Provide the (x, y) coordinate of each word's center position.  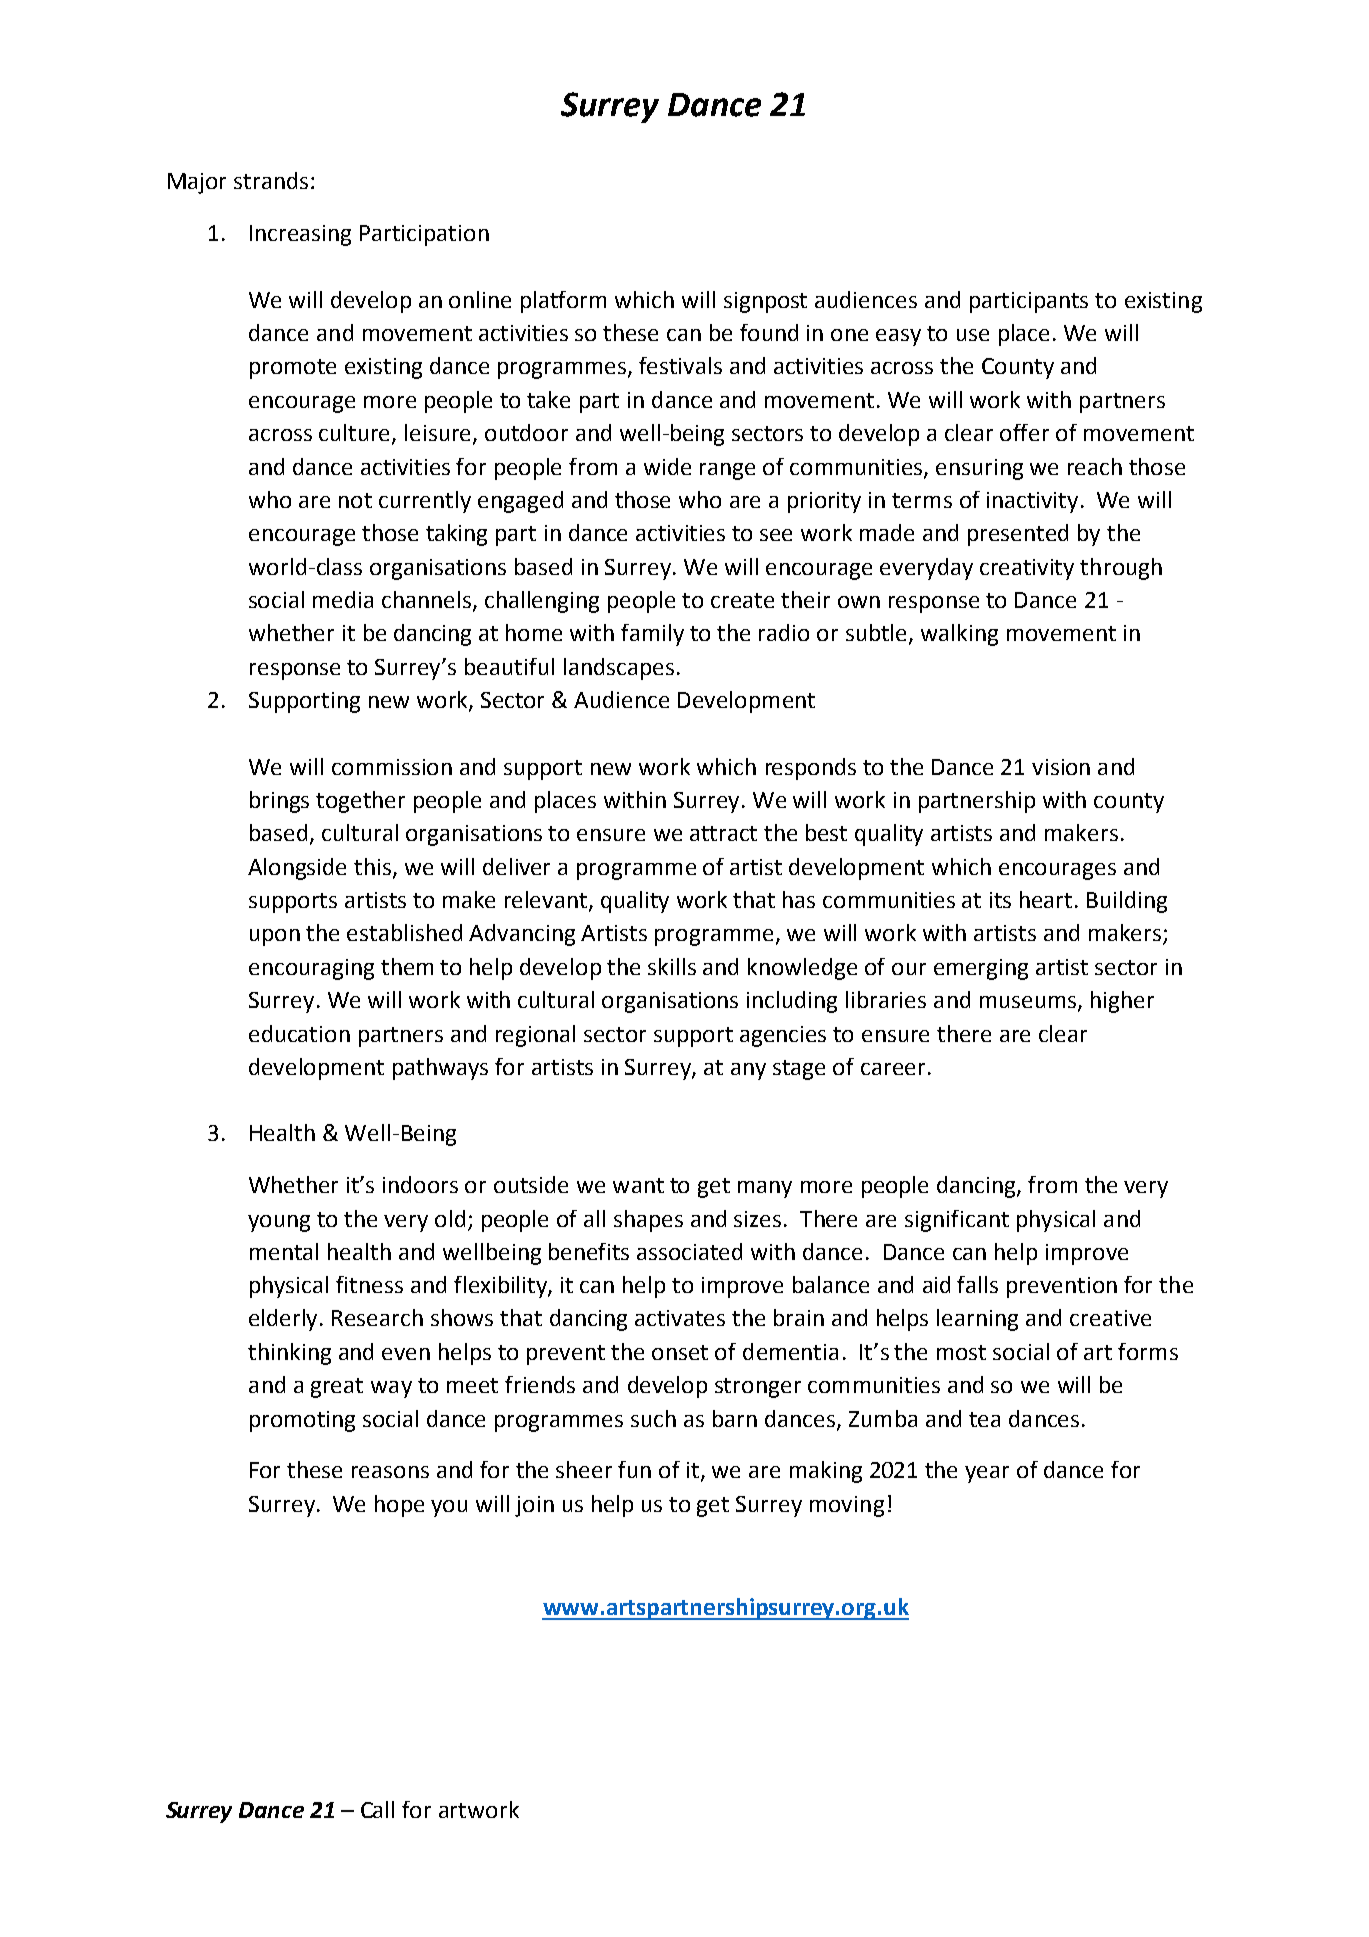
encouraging (311, 969)
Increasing (300, 235)
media (343, 599)
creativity (1027, 569)
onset (680, 1352)
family (652, 635)
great (337, 1388)
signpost (765, 302)
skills (672, 966)
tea (984, 1419)
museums (1029, 1003)
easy (898, 337)
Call (377, 1809)
